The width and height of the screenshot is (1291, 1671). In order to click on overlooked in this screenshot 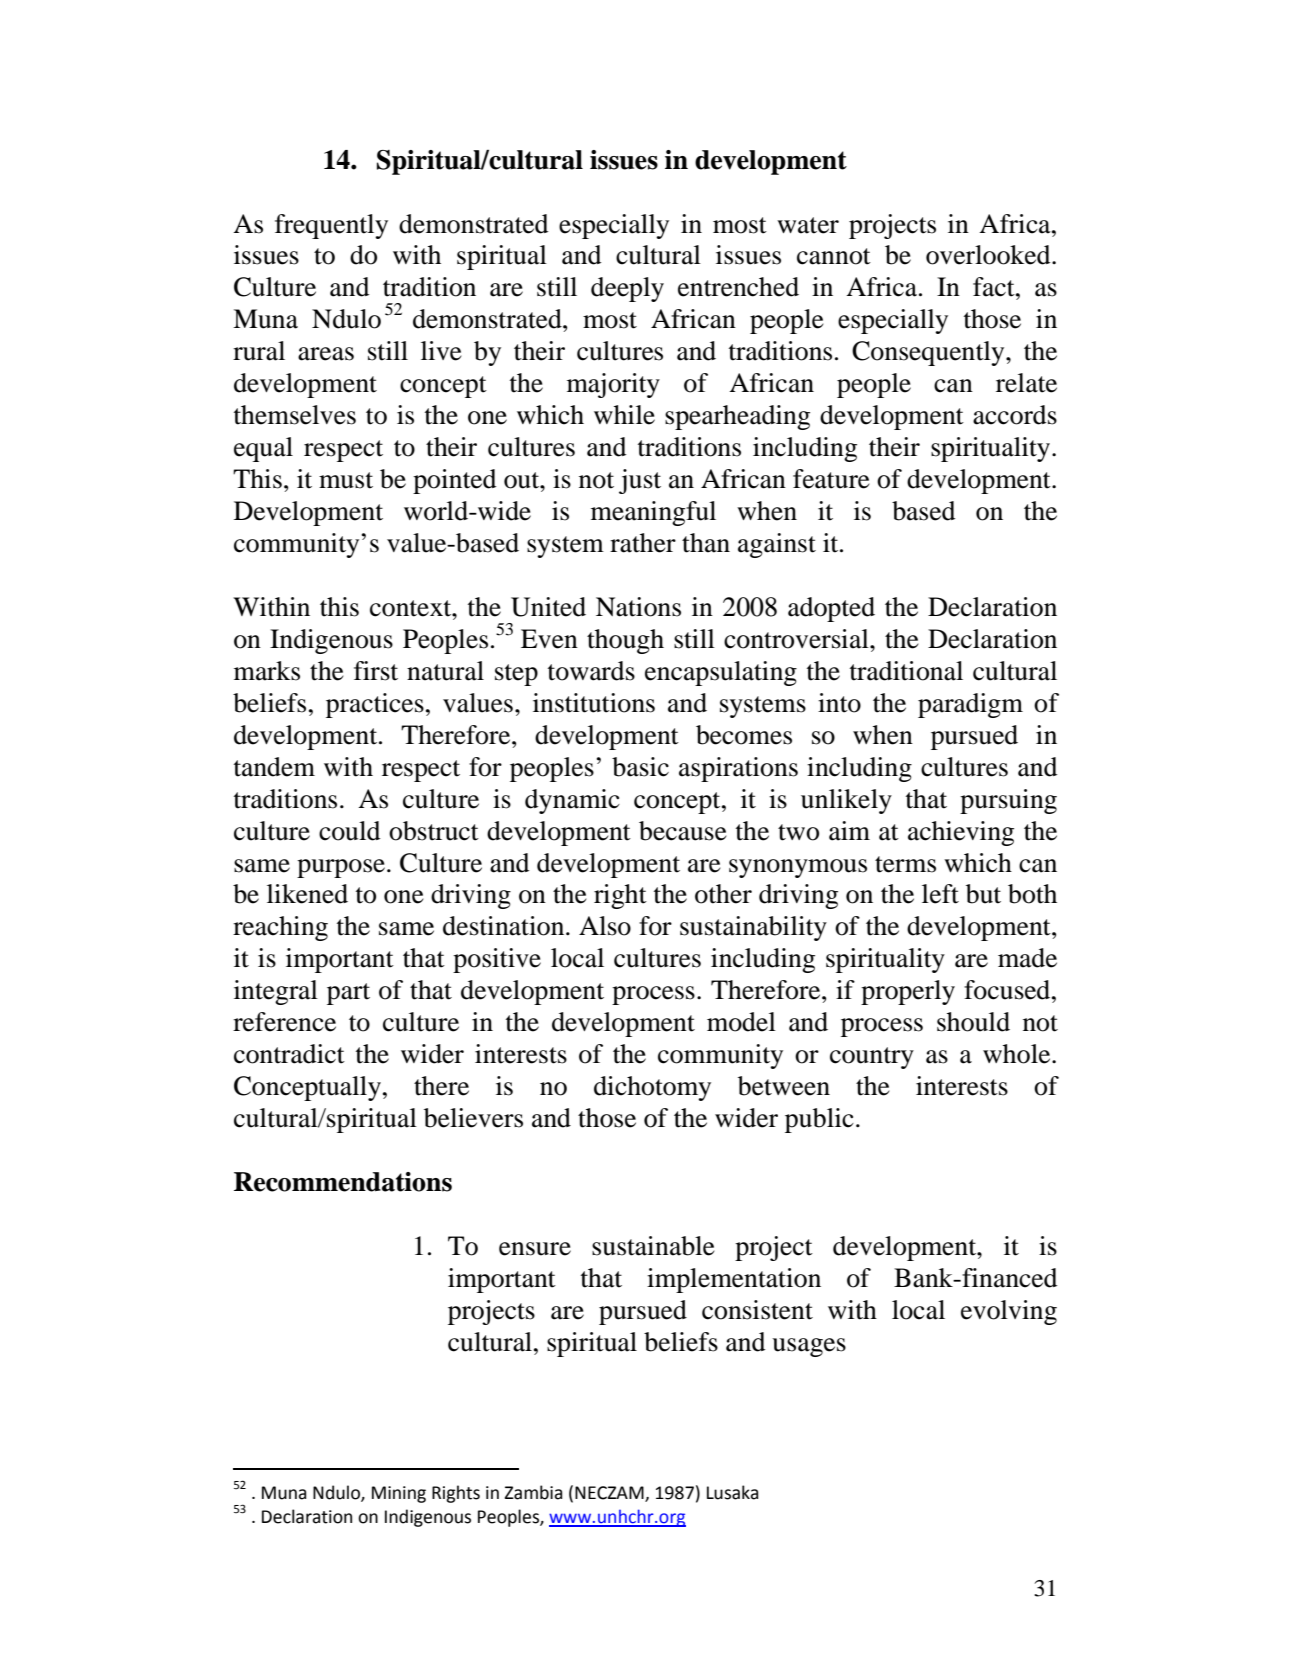, I will do `click(989, 255)`.
